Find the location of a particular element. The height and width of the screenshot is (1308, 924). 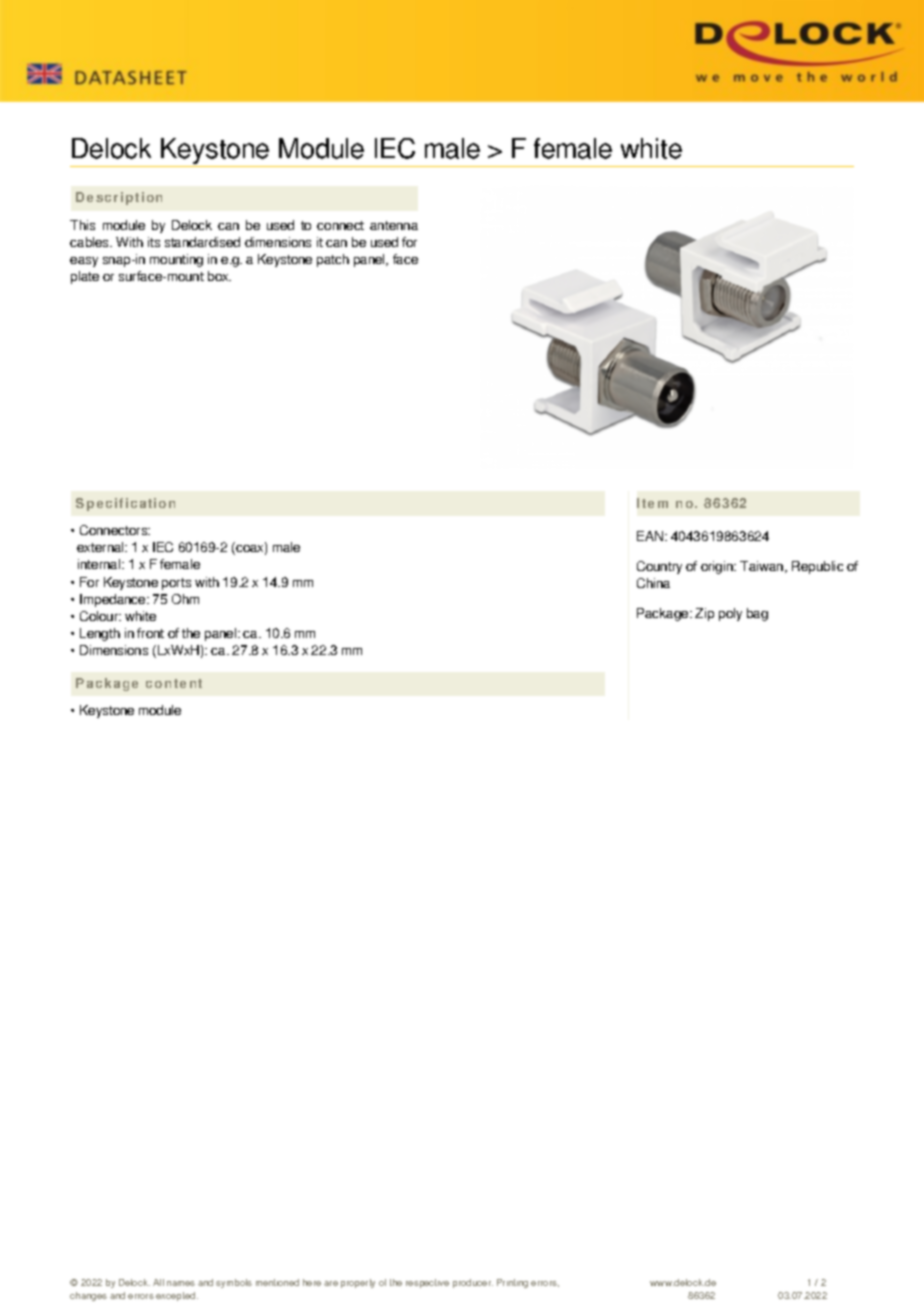

respective is located at coordinates (427, 1283).
